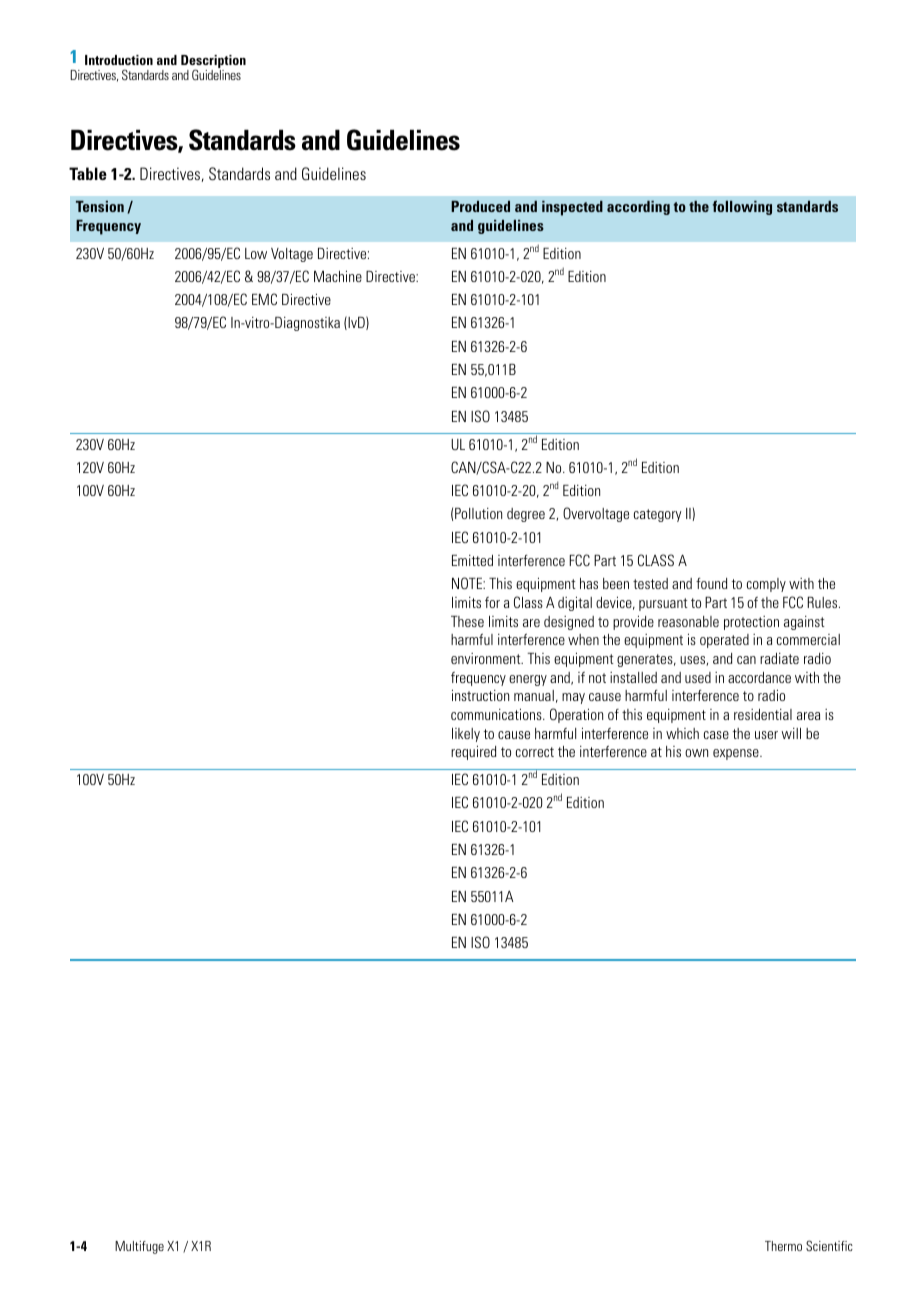  What do you see at coordinates (487, 658) in the screenshot?
I see `environment` at bounding box center [487, 658].
